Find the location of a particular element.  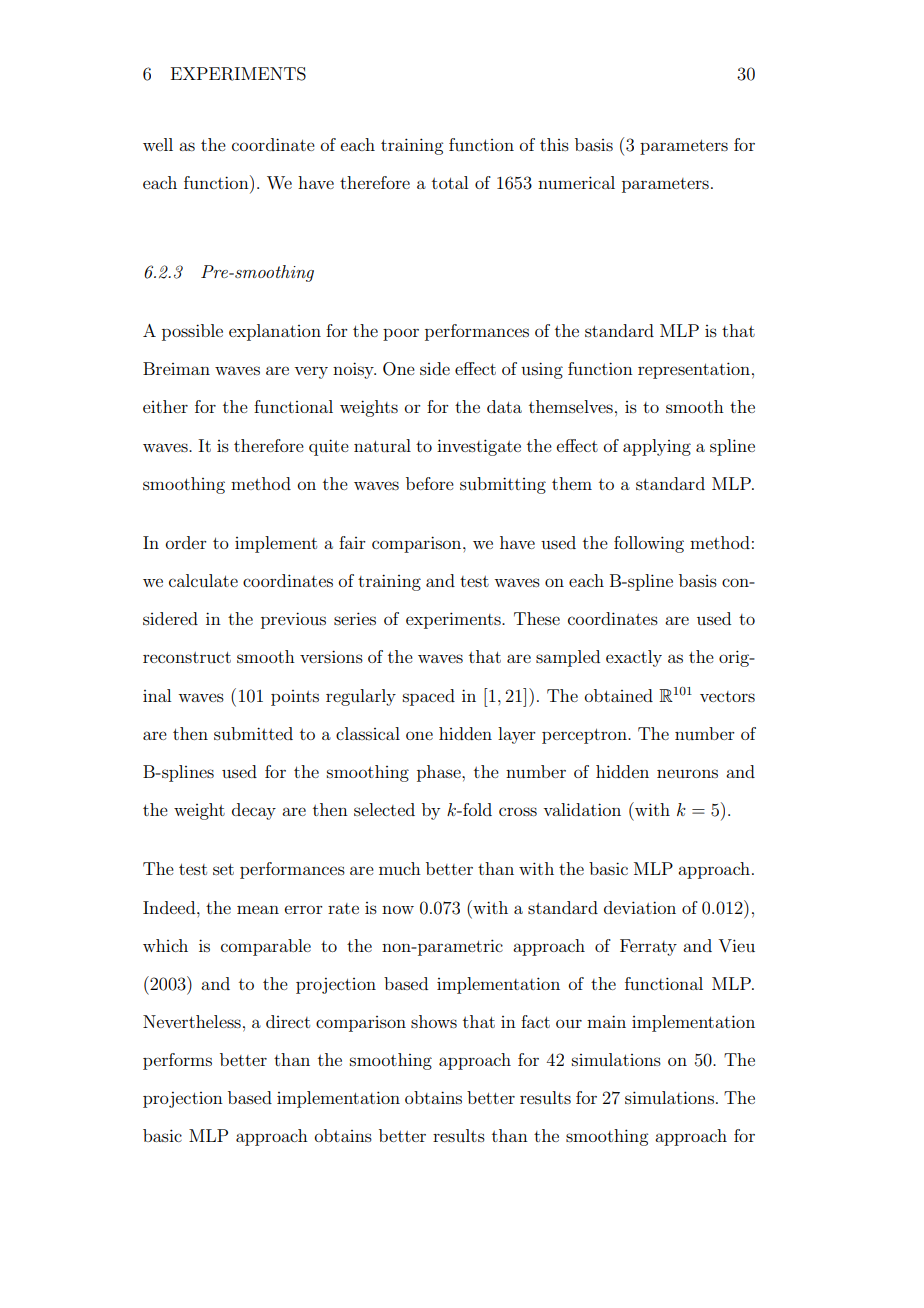

poor is located at coordinates (401, 334).
